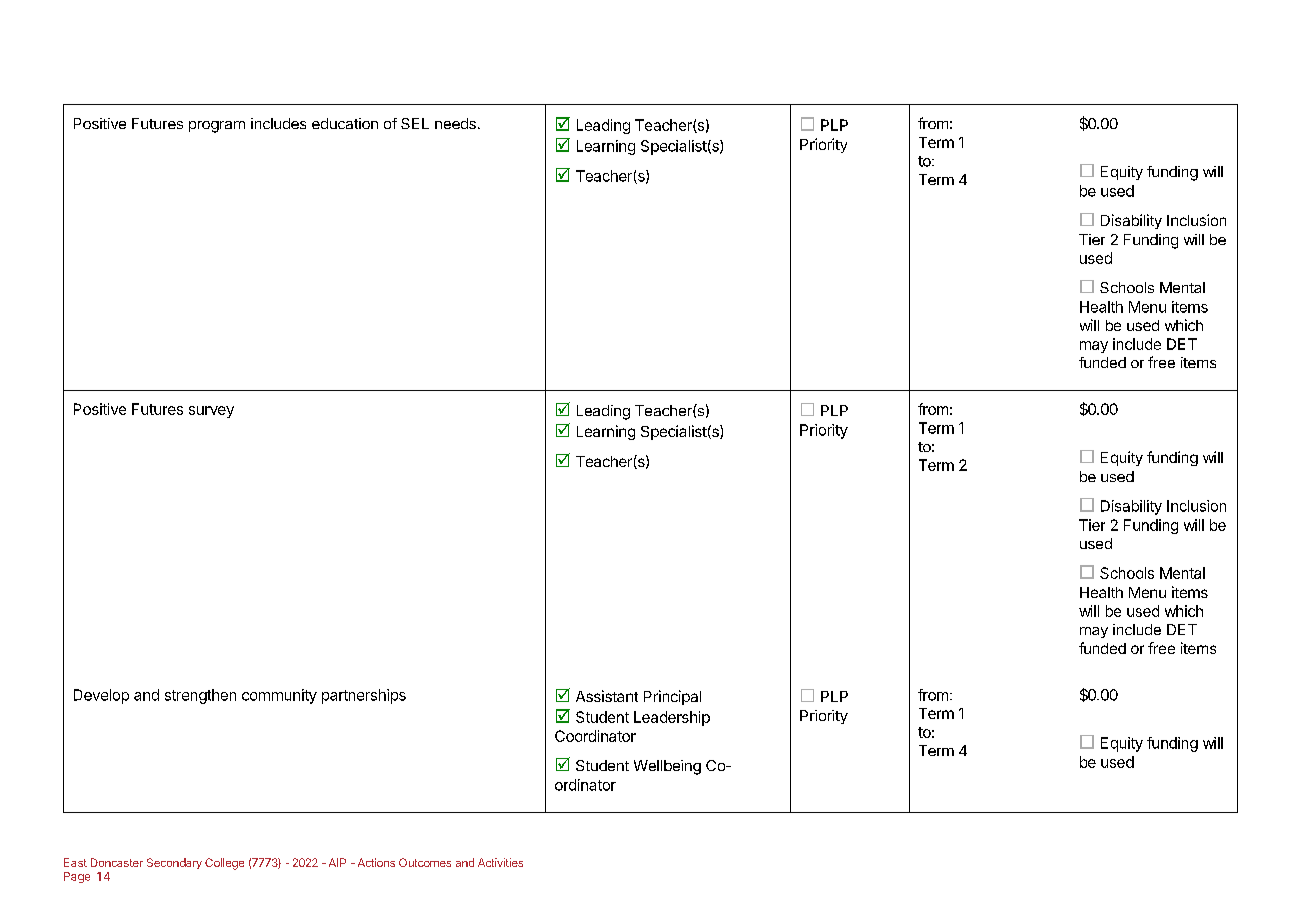  Describe the element at coordinates (364, 696) in the screenshot. I see `partnerships` at that location.
